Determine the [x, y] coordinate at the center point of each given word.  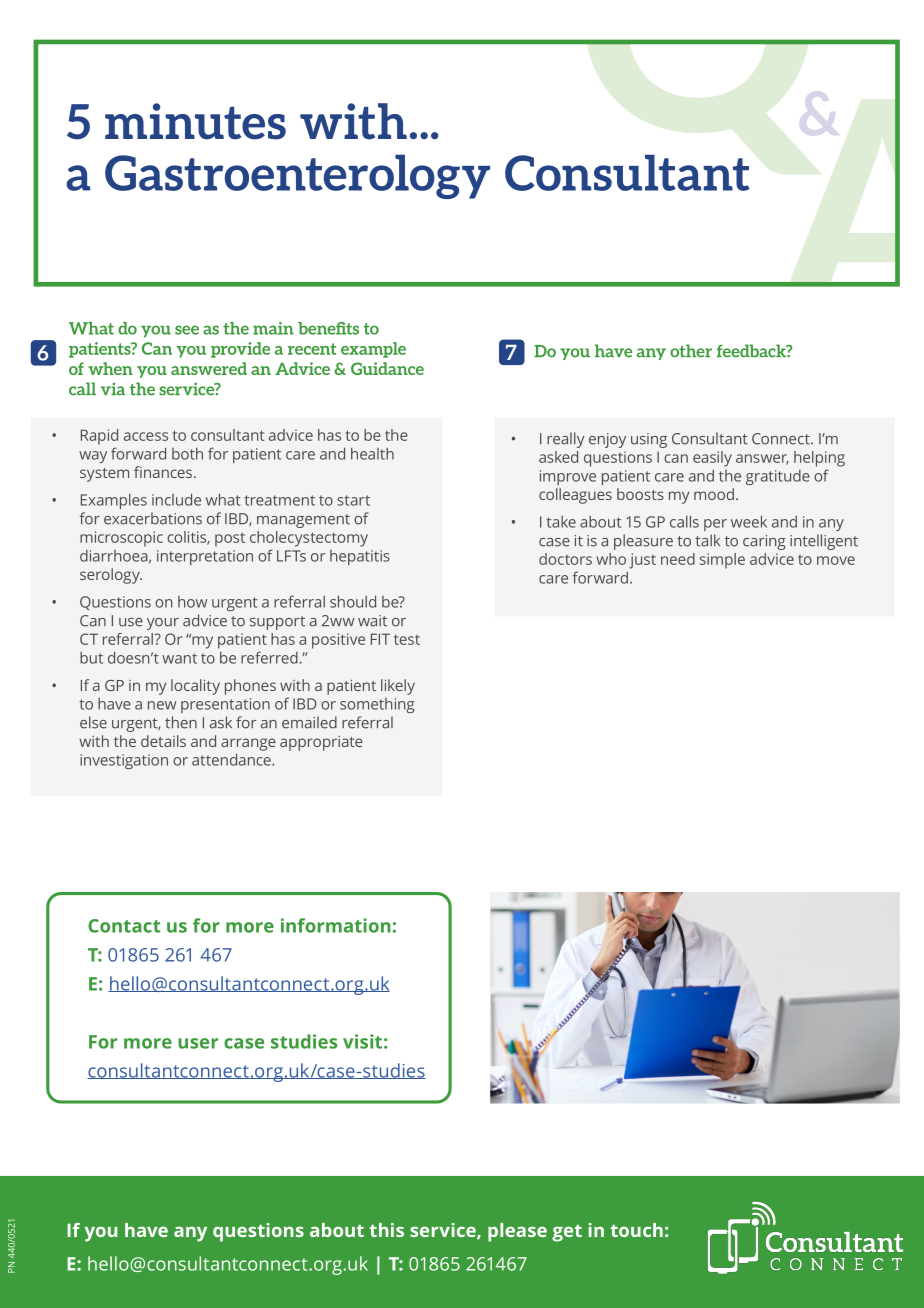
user [198, 1043]
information [336, 925]
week [749, 521]
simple [722, 561]
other [691, 351]
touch [637, 1230]
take [561, 522]
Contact [124, 926]
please [517, 1232]
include [176, 499]
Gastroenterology [297, 176]
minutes [195, 121]
